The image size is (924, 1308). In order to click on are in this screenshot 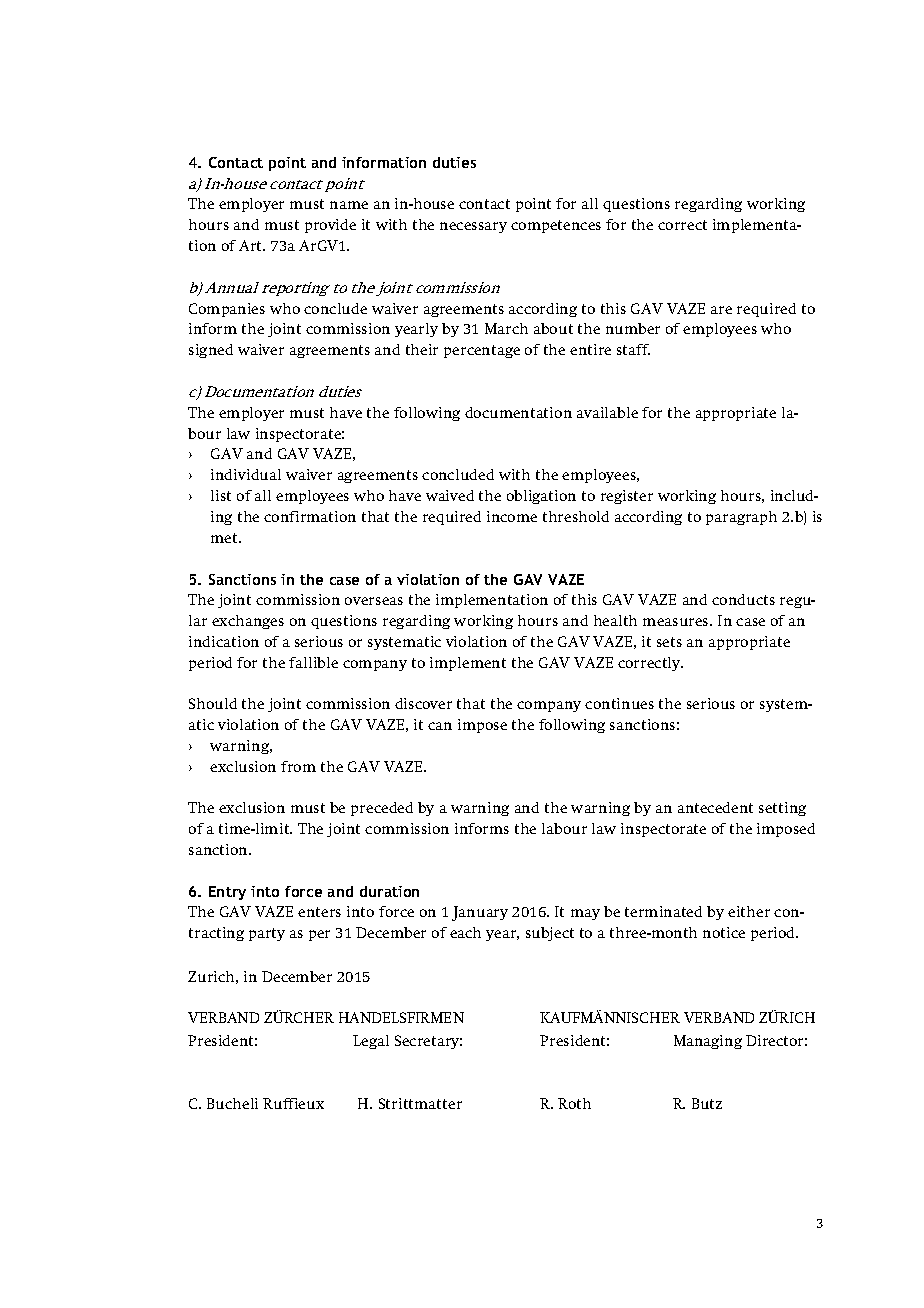, I will do `click(721, 310)`.
